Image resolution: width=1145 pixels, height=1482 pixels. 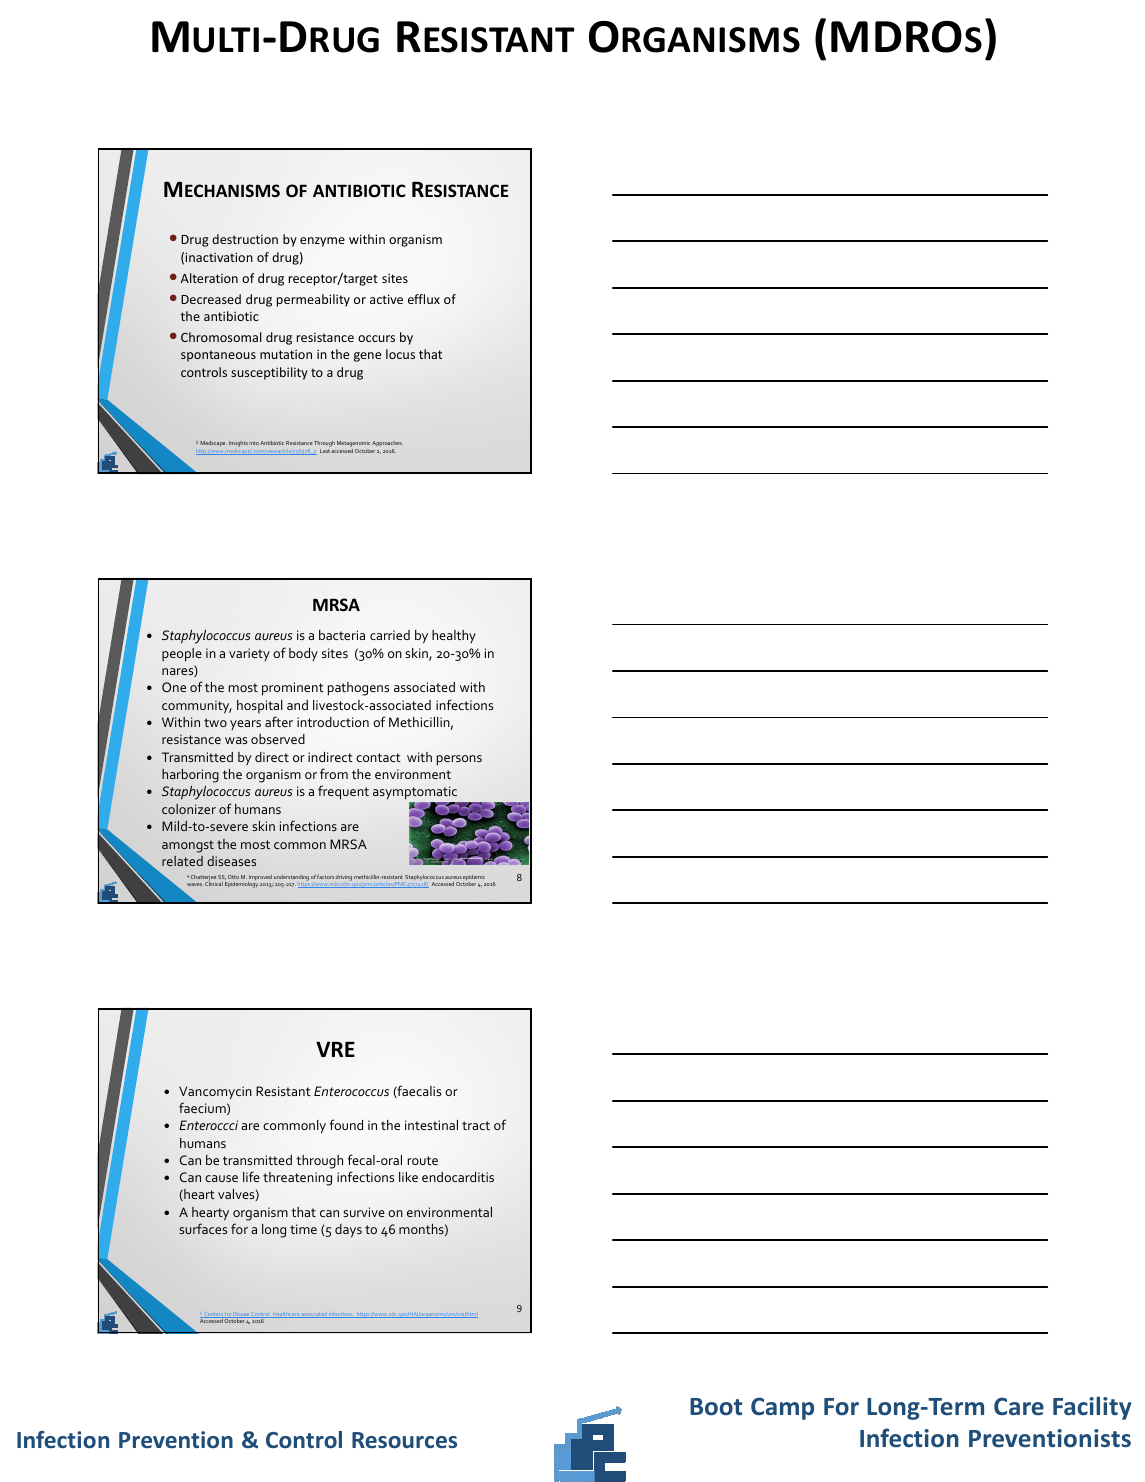 What do you see at coordinates (1092, 1408) in the document?
I see `Facility` at bounding box center [1092, 1408].
